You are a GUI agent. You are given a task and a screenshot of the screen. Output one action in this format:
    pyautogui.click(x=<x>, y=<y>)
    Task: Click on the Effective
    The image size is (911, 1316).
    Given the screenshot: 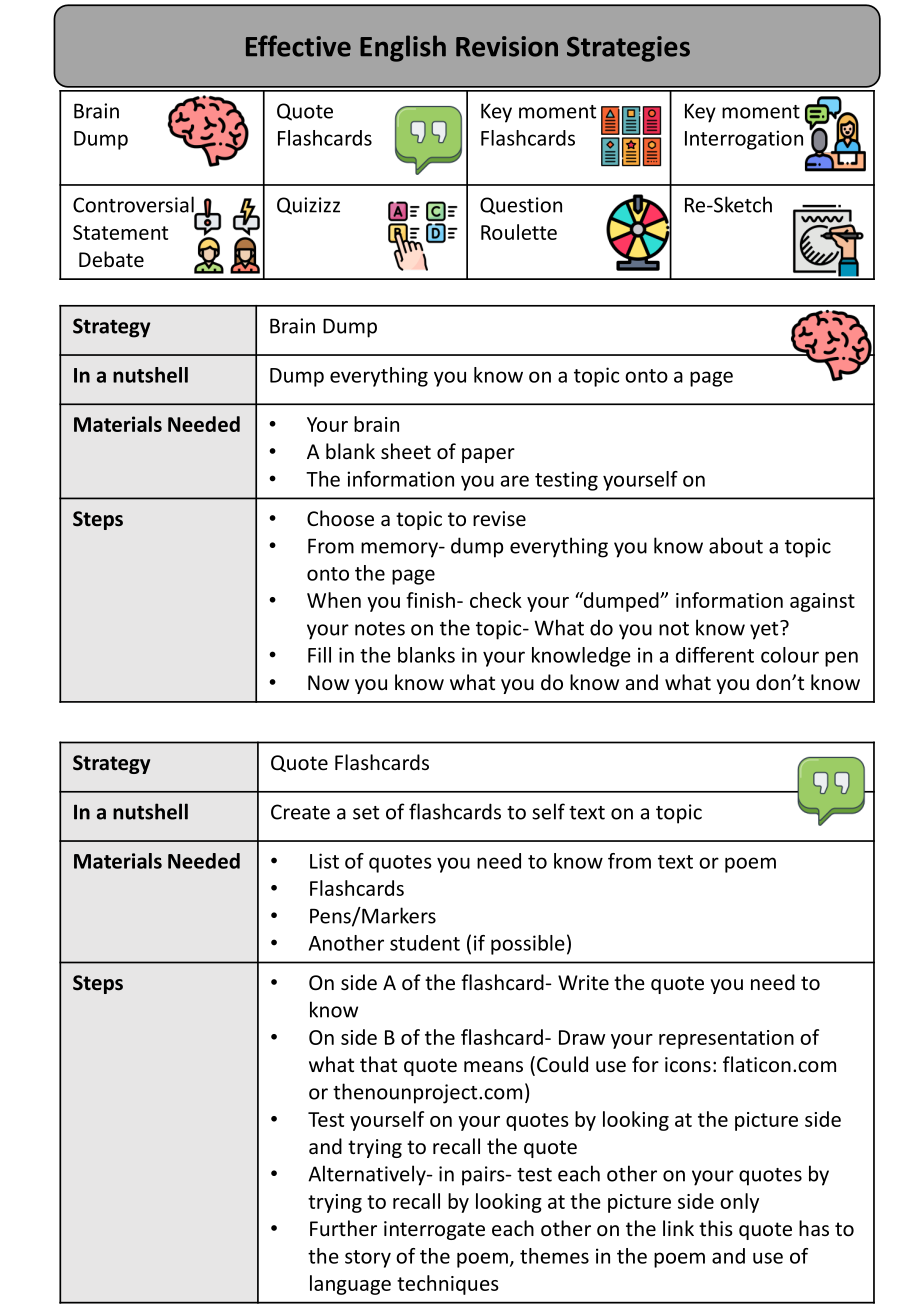 What is the action you would take?
    pyautogui.click(x=298, y=46)
